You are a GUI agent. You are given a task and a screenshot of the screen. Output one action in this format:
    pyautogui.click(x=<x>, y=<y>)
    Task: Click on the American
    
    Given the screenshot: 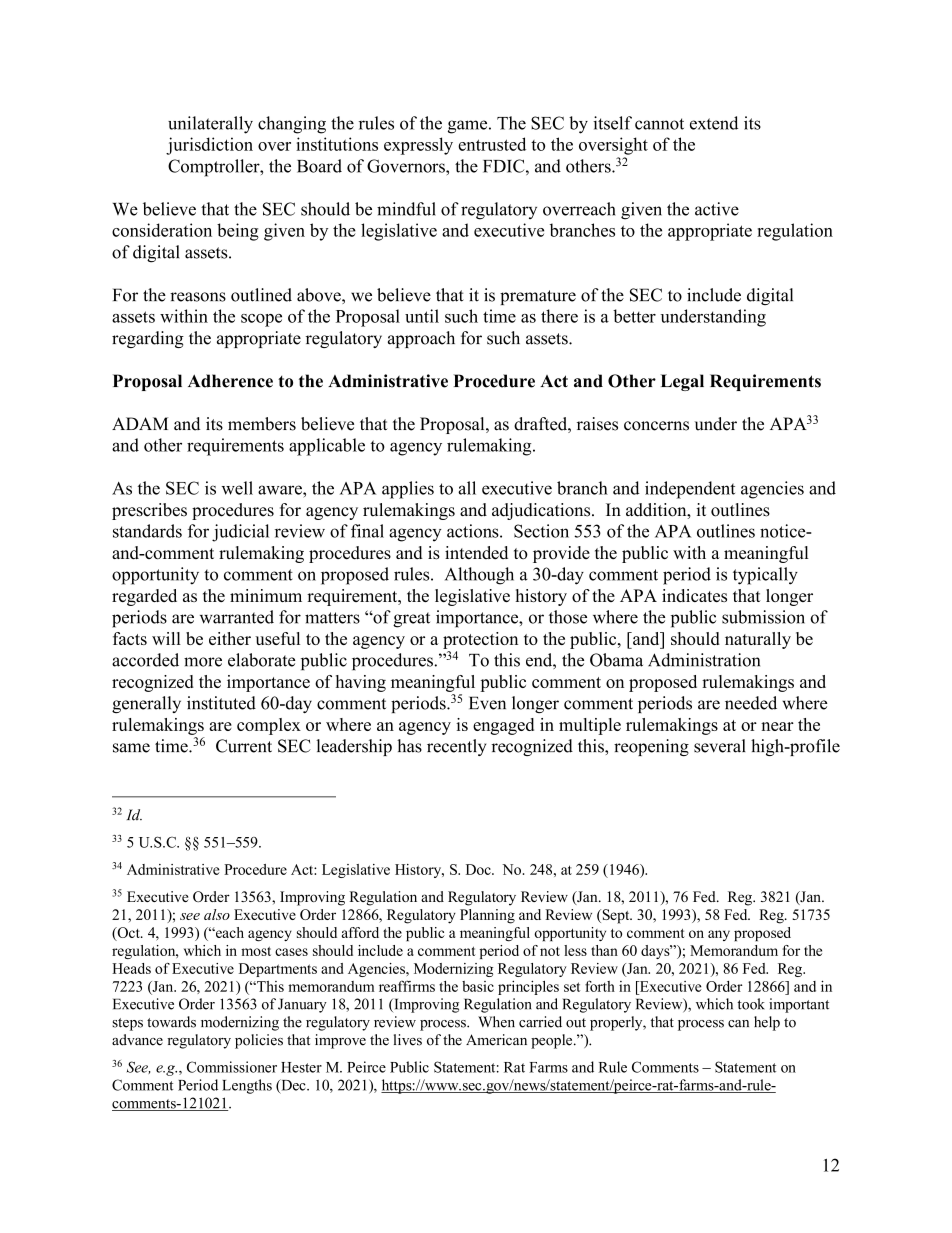 What is the action you would take?
    pyautogui.click(x=496, y=1040)
